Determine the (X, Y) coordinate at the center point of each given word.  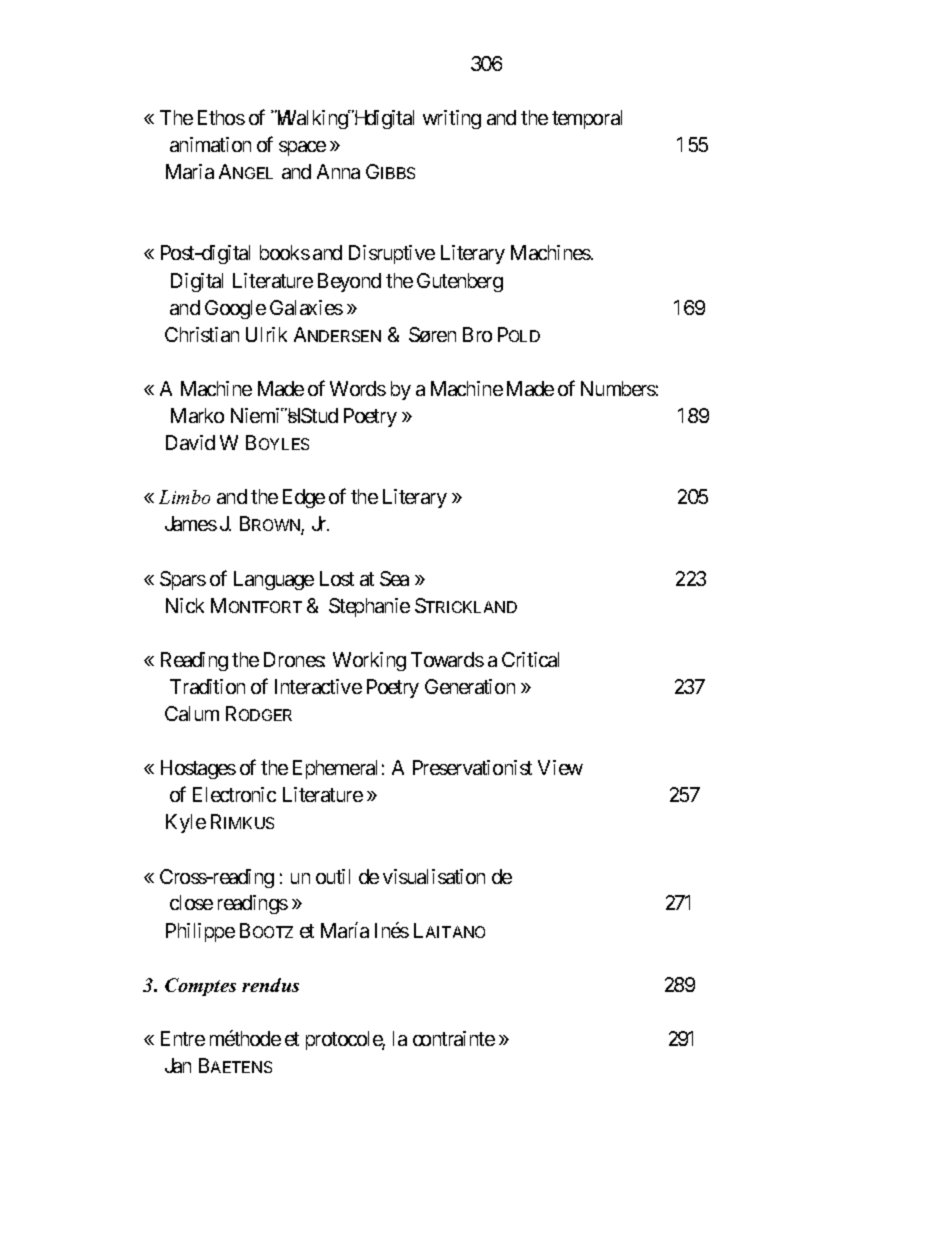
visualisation (434, 876)
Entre (183, 1038)
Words (358, 388)
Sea (394, 578)
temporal (587, 119)
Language (274, 580)
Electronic (234, 794)
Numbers (618, 388)
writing (452, 119)
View (560, 767)
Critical (530, 659)
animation (210, 144)
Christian (202, 334)
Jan (178, 1065)
